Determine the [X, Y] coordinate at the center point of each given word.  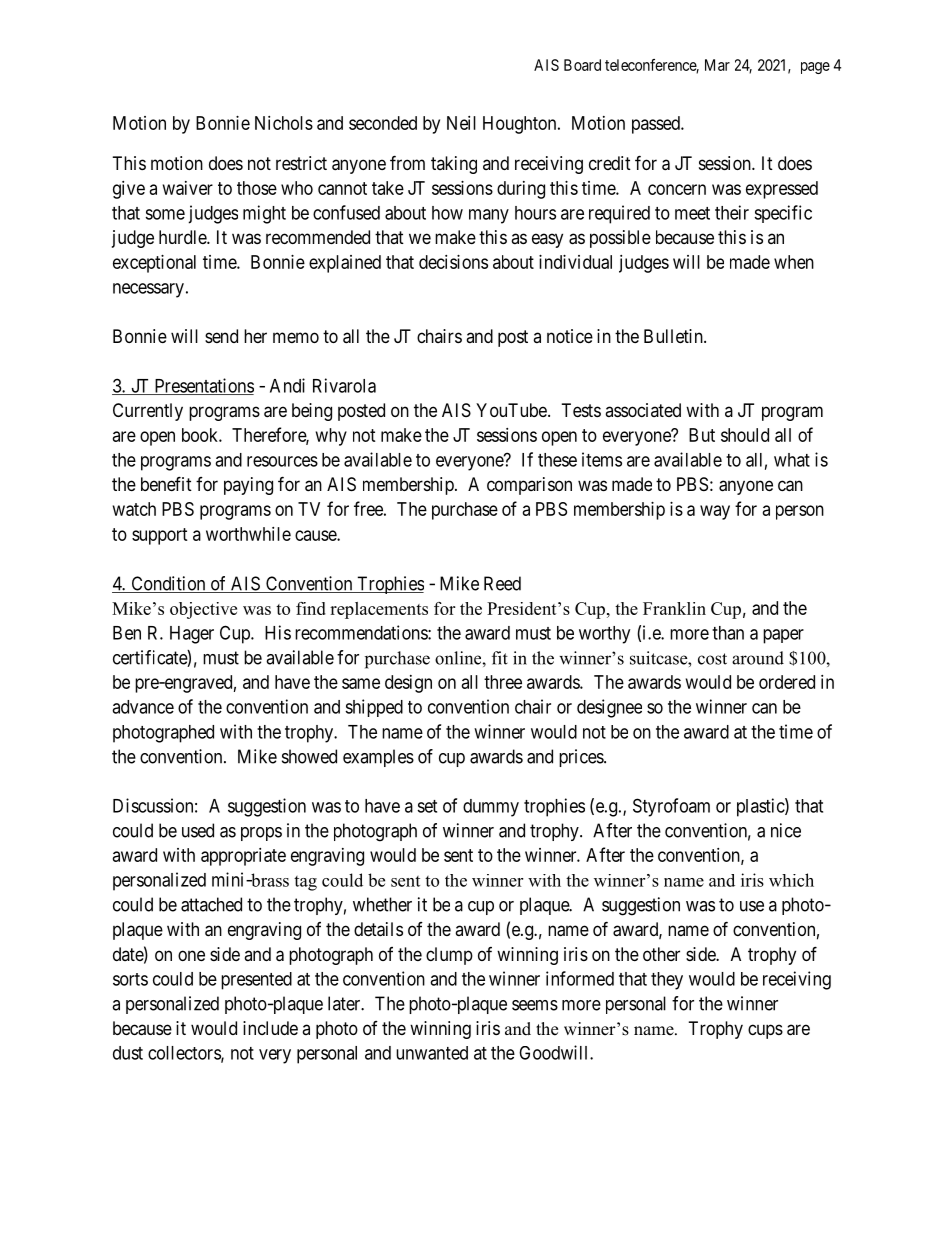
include [270, 1028]
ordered [787, 682]
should [745, 435]
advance [143, 707]
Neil [461, 123]
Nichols [284, 123]
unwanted [432, 1053]
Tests [581, 410]
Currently [148, 412]
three [503, 682]
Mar [717, 65]
